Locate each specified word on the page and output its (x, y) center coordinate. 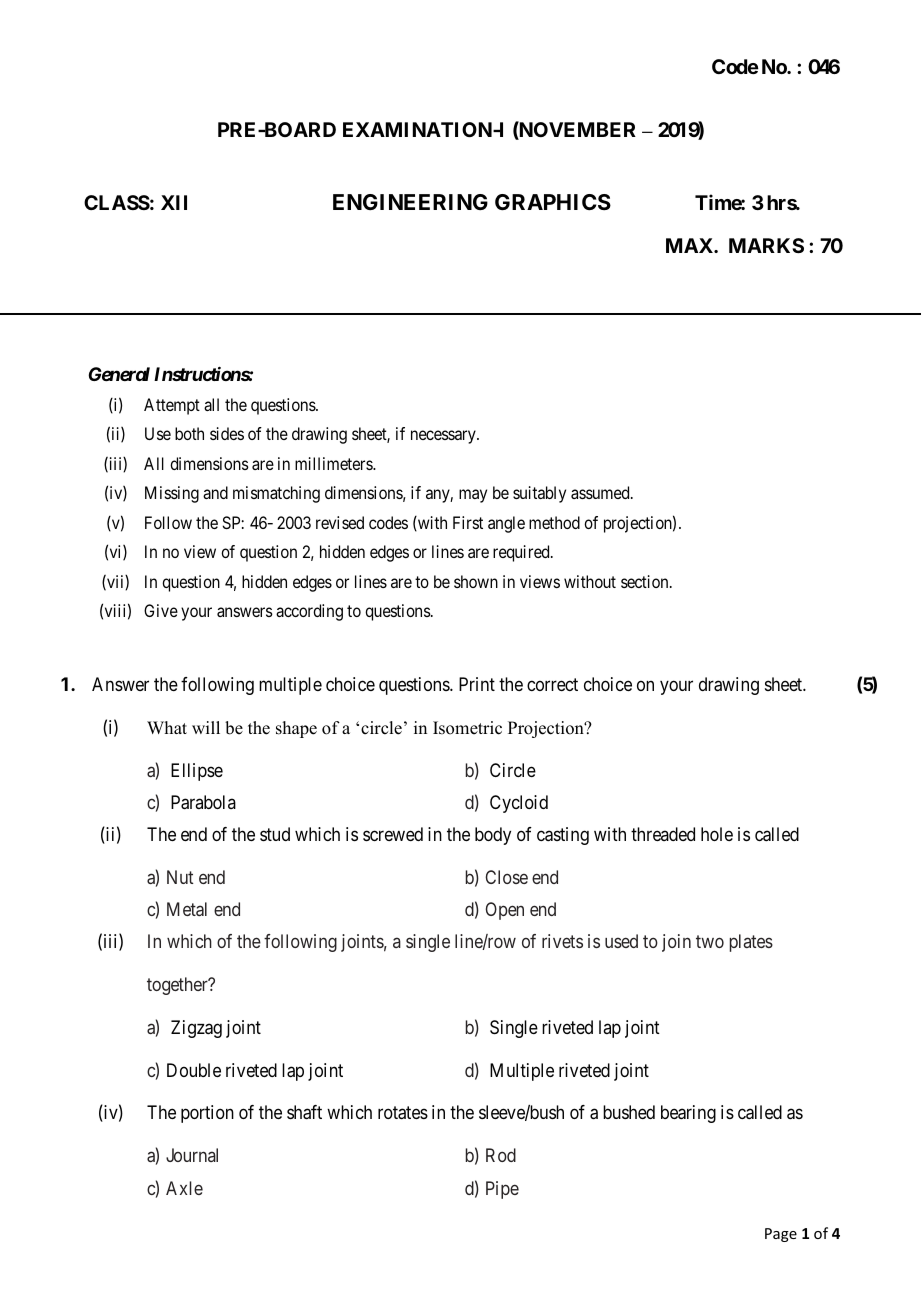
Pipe (502, 1190)
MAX (690, 245)
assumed (601, 492)
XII (174, 202)
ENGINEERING (410, 202)
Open (504, 911)
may (473, 496)
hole (717, 834)
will (206, 727)
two (710, 941)
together (178, 986)
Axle (184, 1188)
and (215, 492)
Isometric (467, 728)
